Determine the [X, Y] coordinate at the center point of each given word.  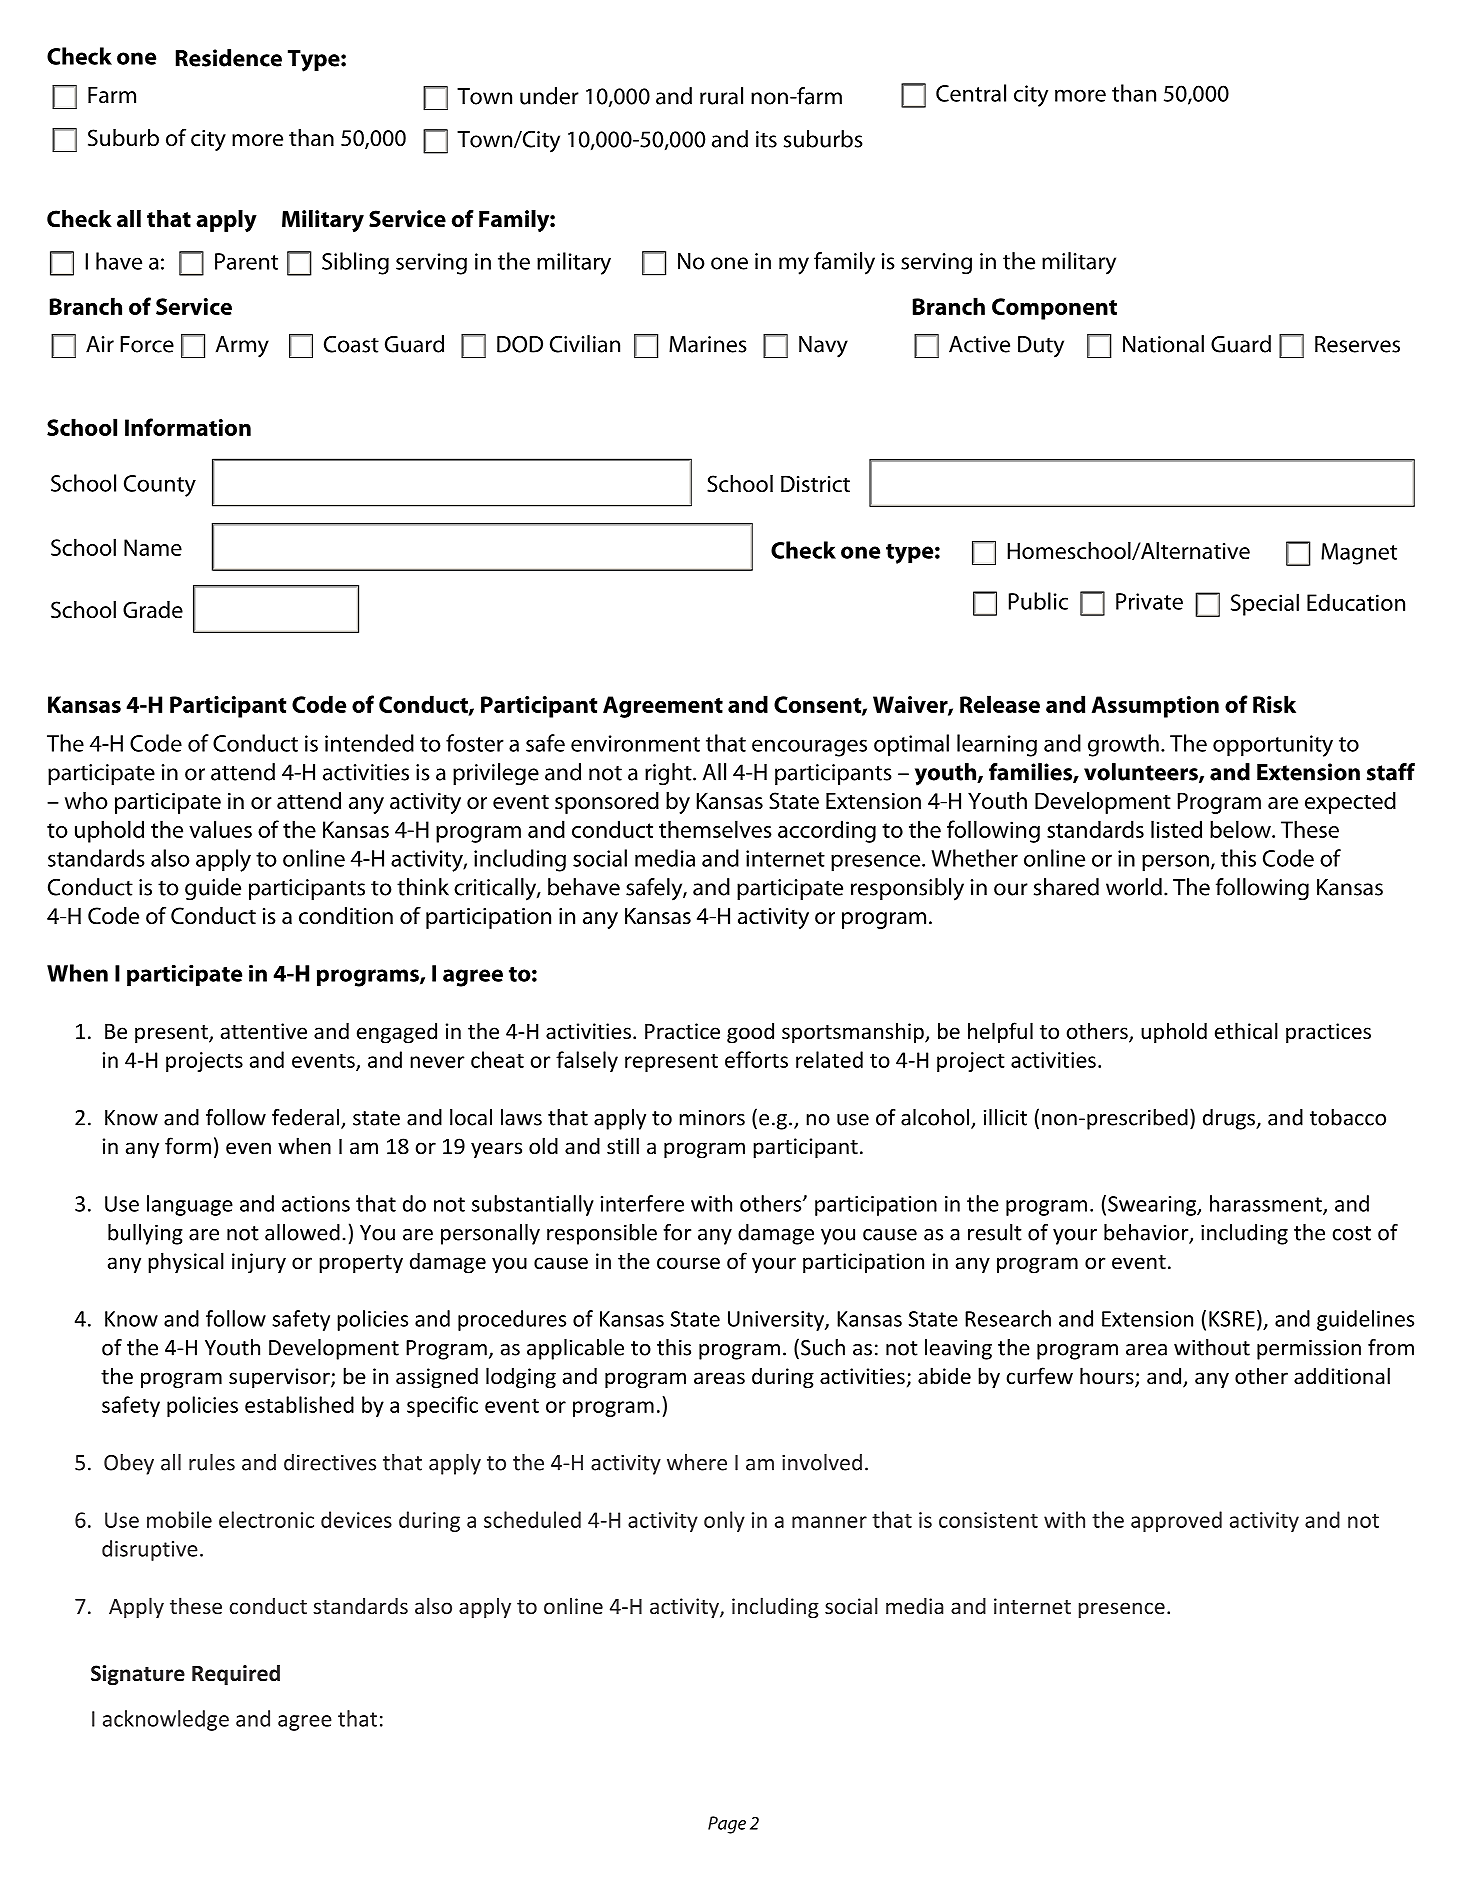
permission [1309, 1349]
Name [153, 547]
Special [1265, 604]
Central [971, 93]
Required [236, 1675]
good [750, 1033]
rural [721, 96]
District [815, 484]
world [1134, 887]
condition [346, 916]
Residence [229, 58]
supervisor [280, 1378]
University [777, 1321]
